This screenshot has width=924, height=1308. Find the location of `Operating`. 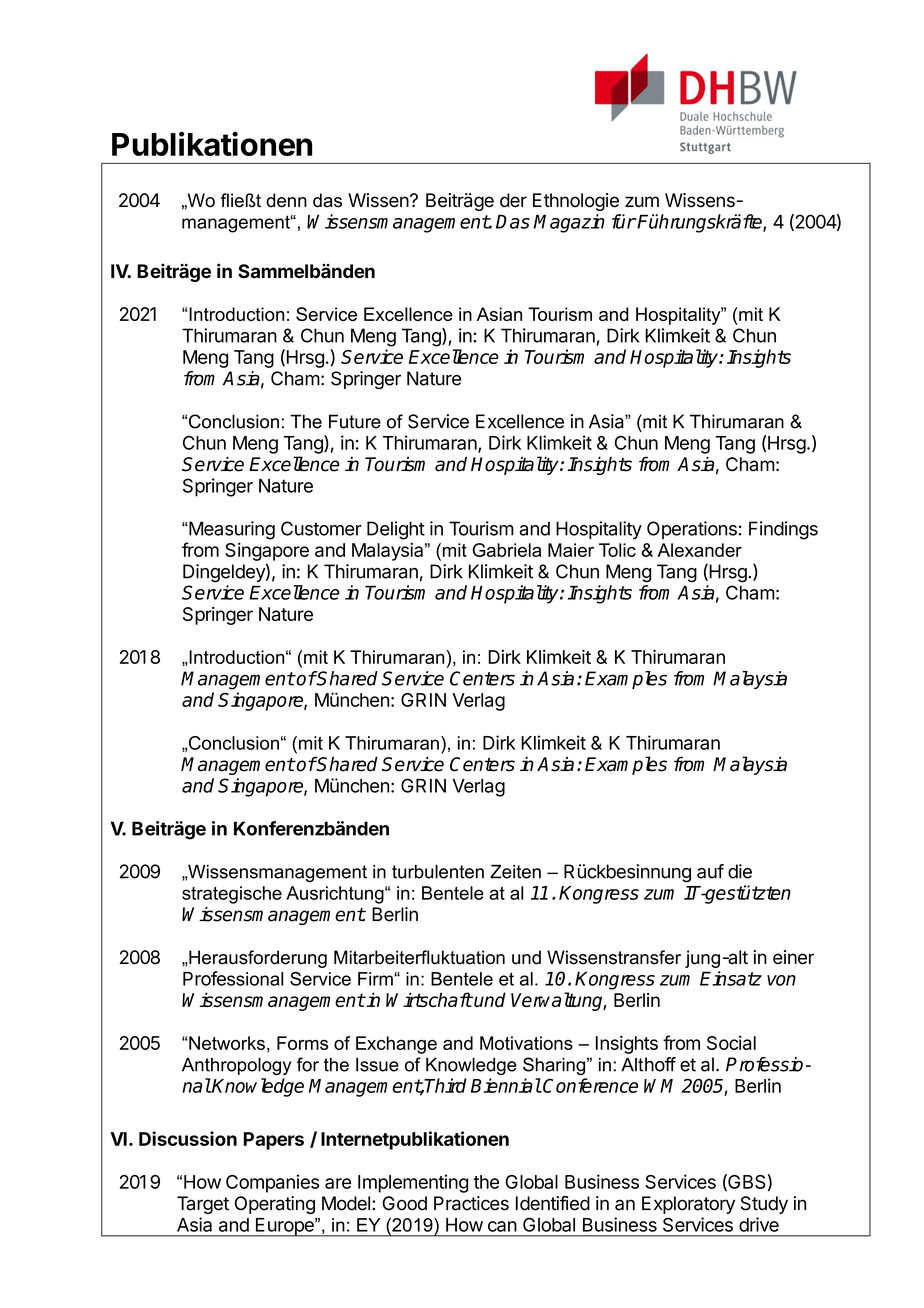

Operating is located at coordinates (275, 1205).
